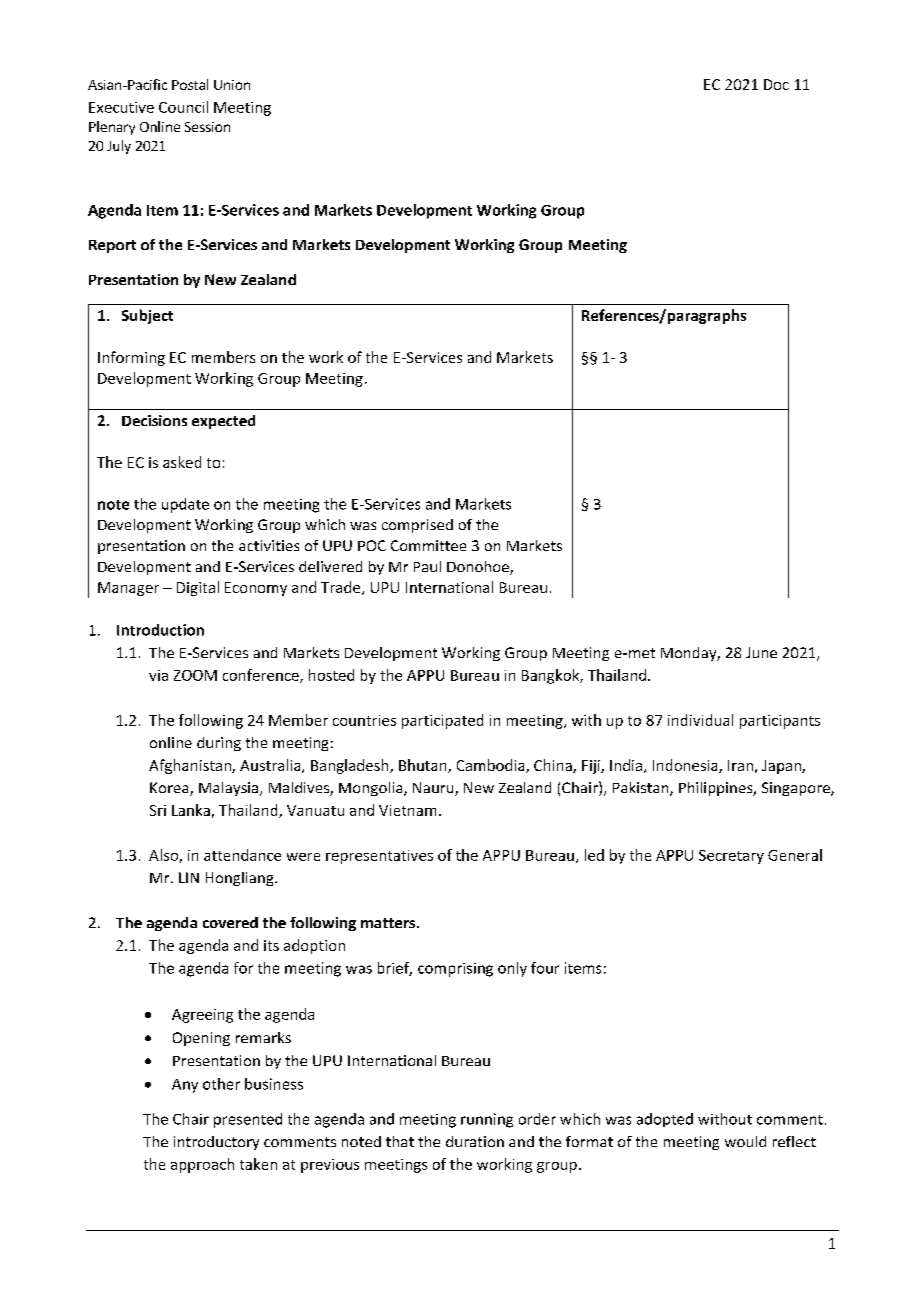  What do you see at coordinates (745, 1141) in the screenshot?
I see `would` at bounding box center [745, 1141].
